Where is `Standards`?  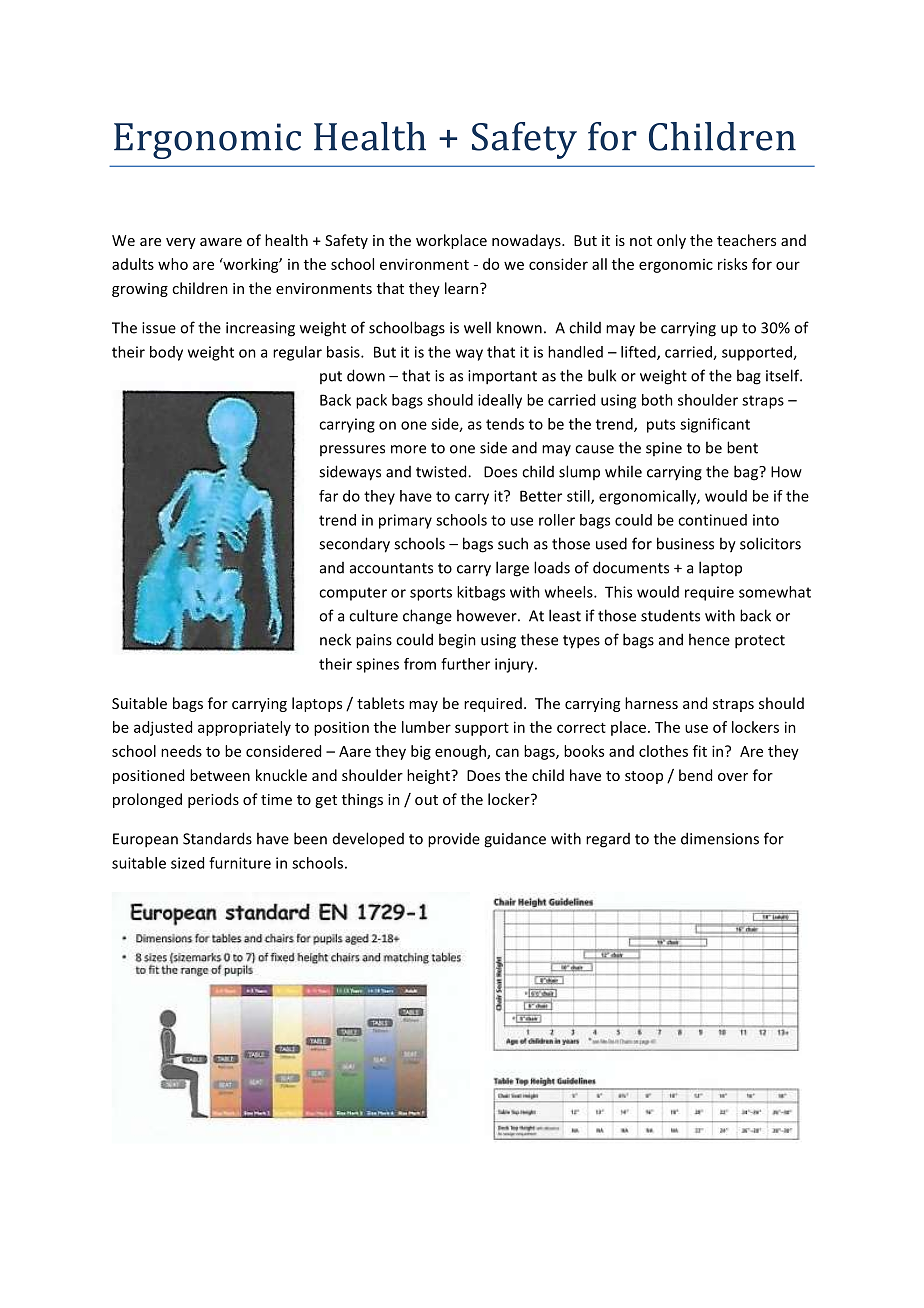
Standards is located at coordinates (217, 838).
